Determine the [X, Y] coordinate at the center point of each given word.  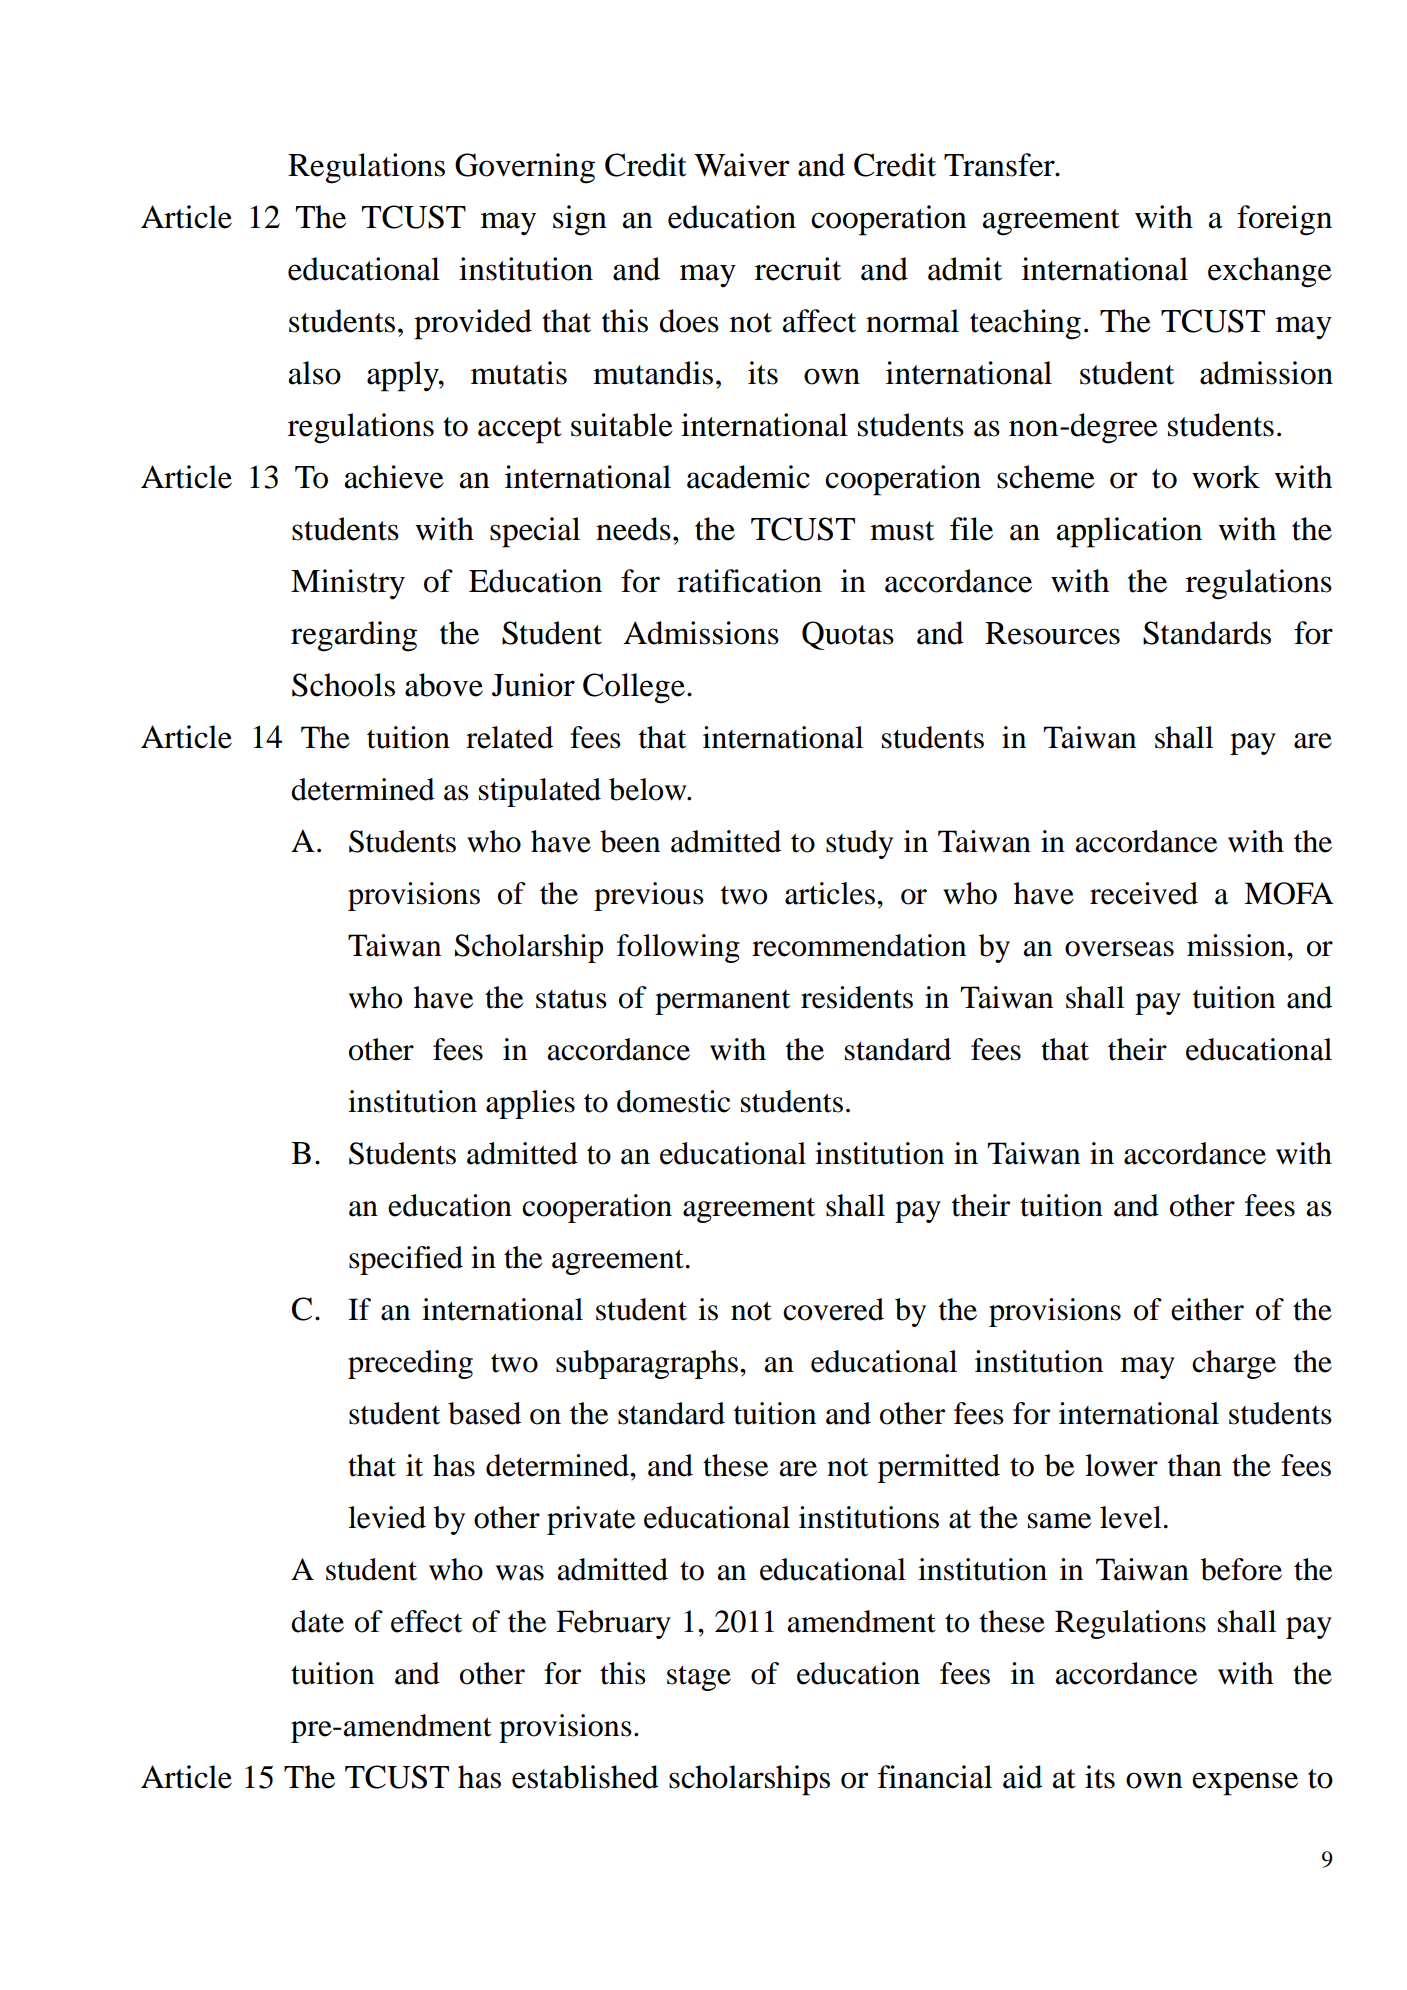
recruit [798, 269]
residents [857, 997]
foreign [1284, 220]
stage [699, 1678]
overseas [1119, 949]
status [571, 999]
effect [426, 1621]
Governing [525, 168]
